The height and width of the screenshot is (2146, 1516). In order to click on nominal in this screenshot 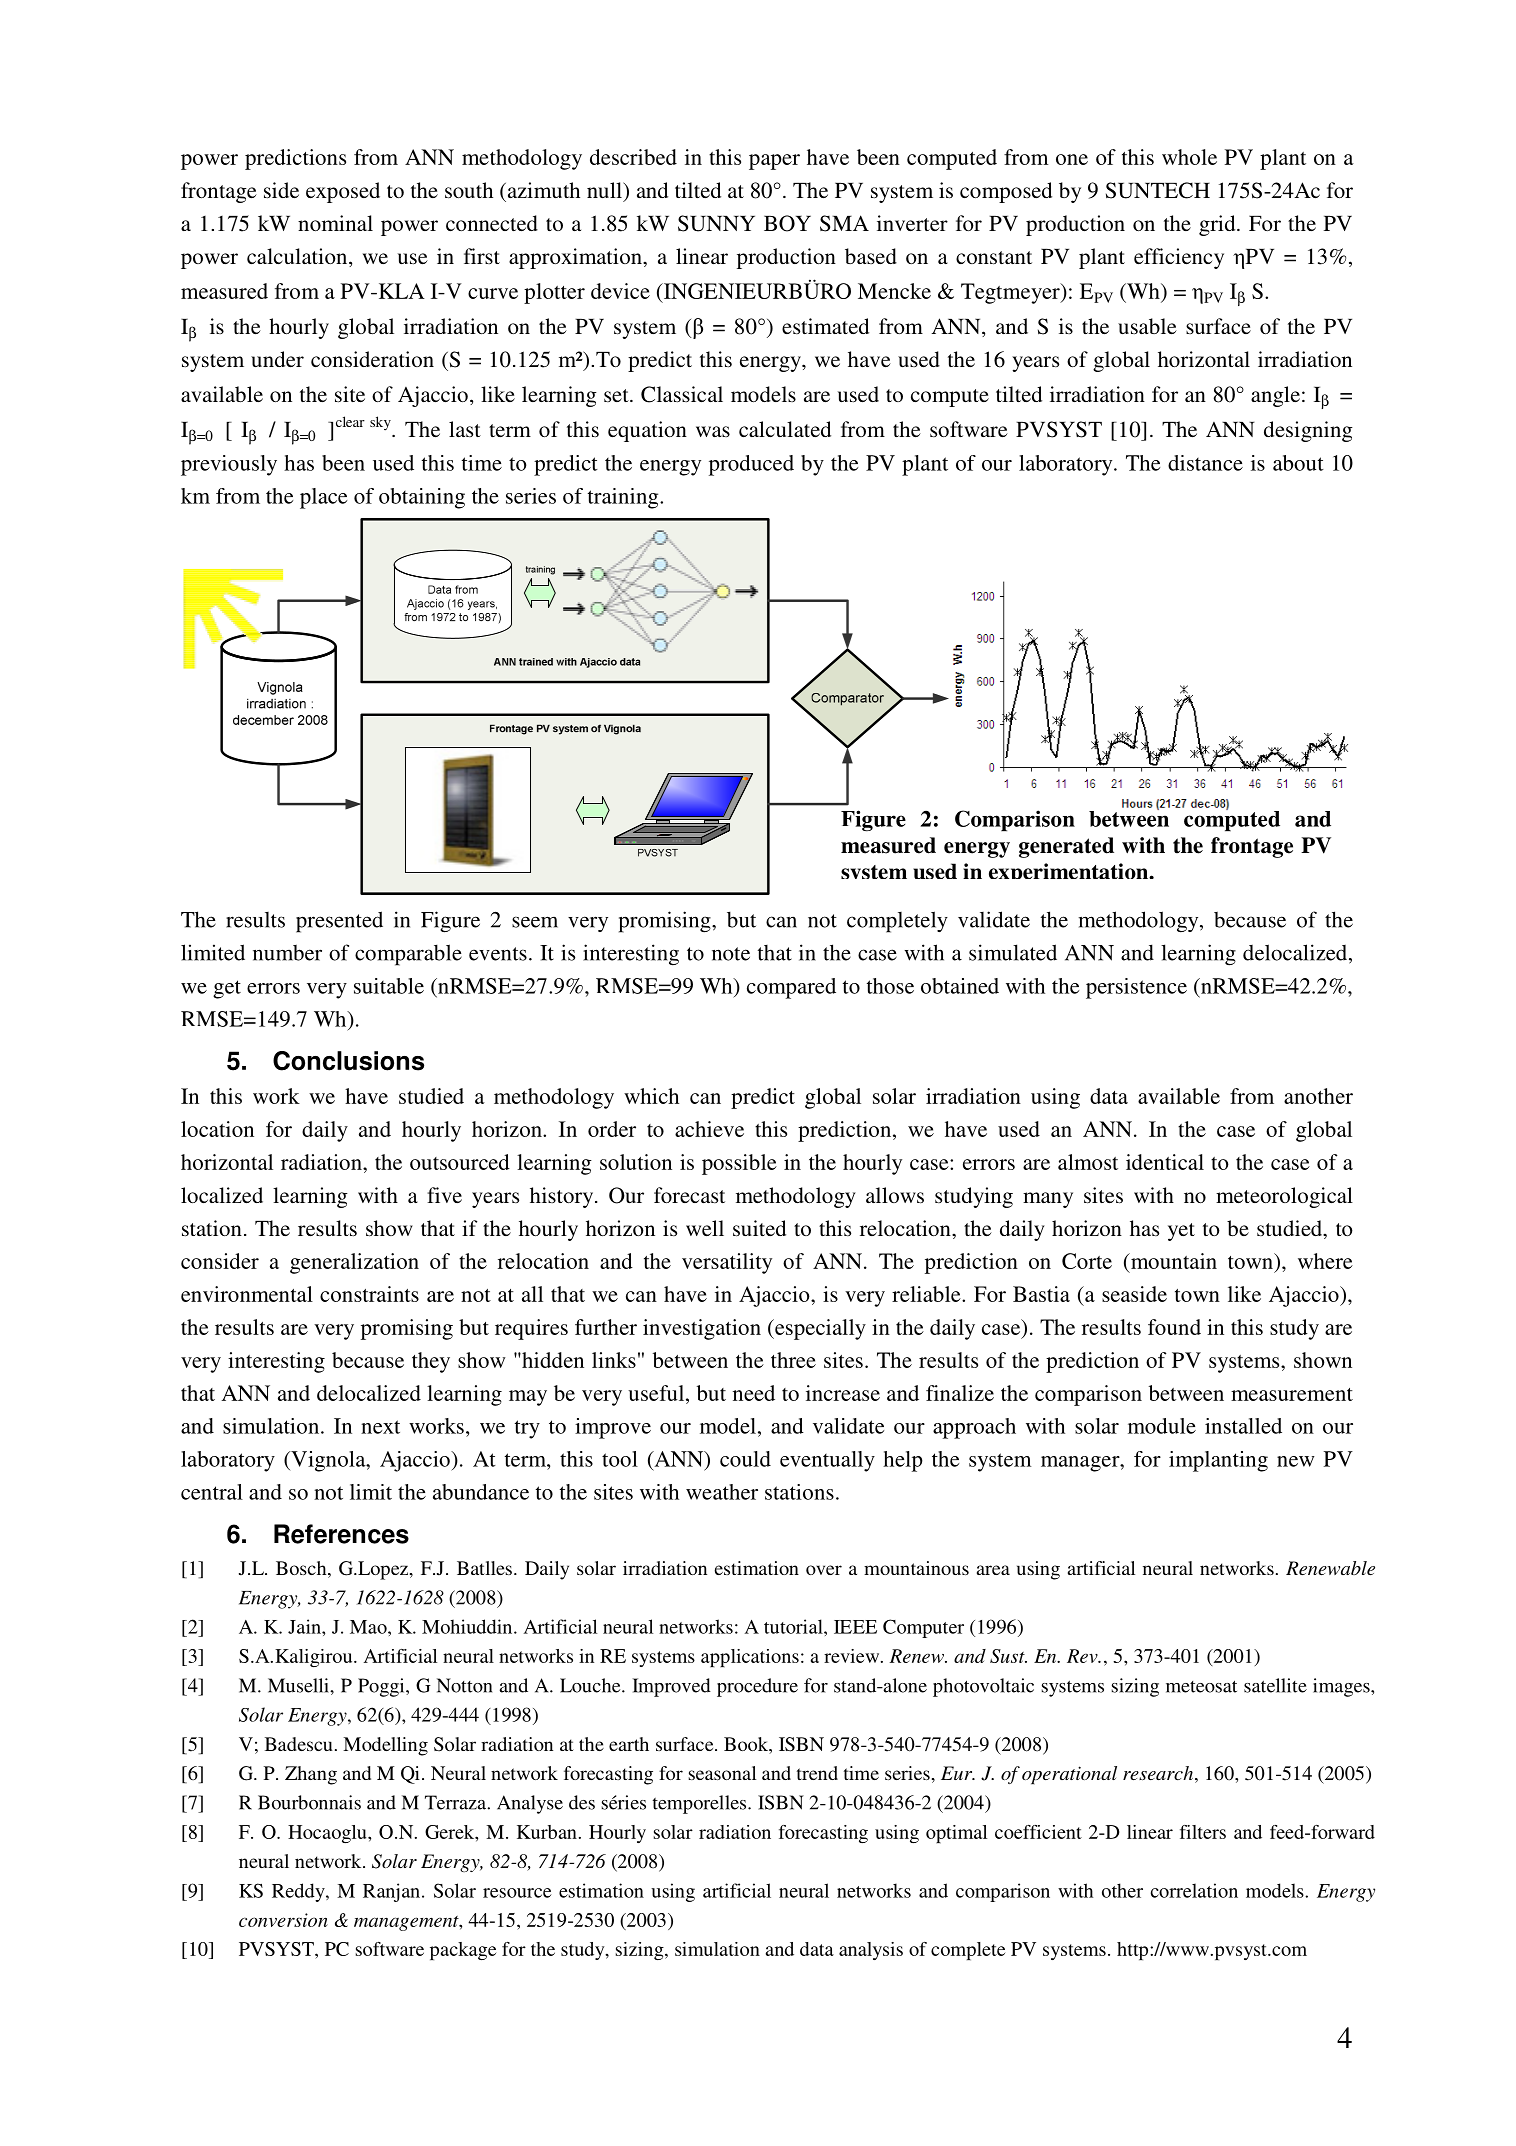, I will do `click(335, 223)`.
